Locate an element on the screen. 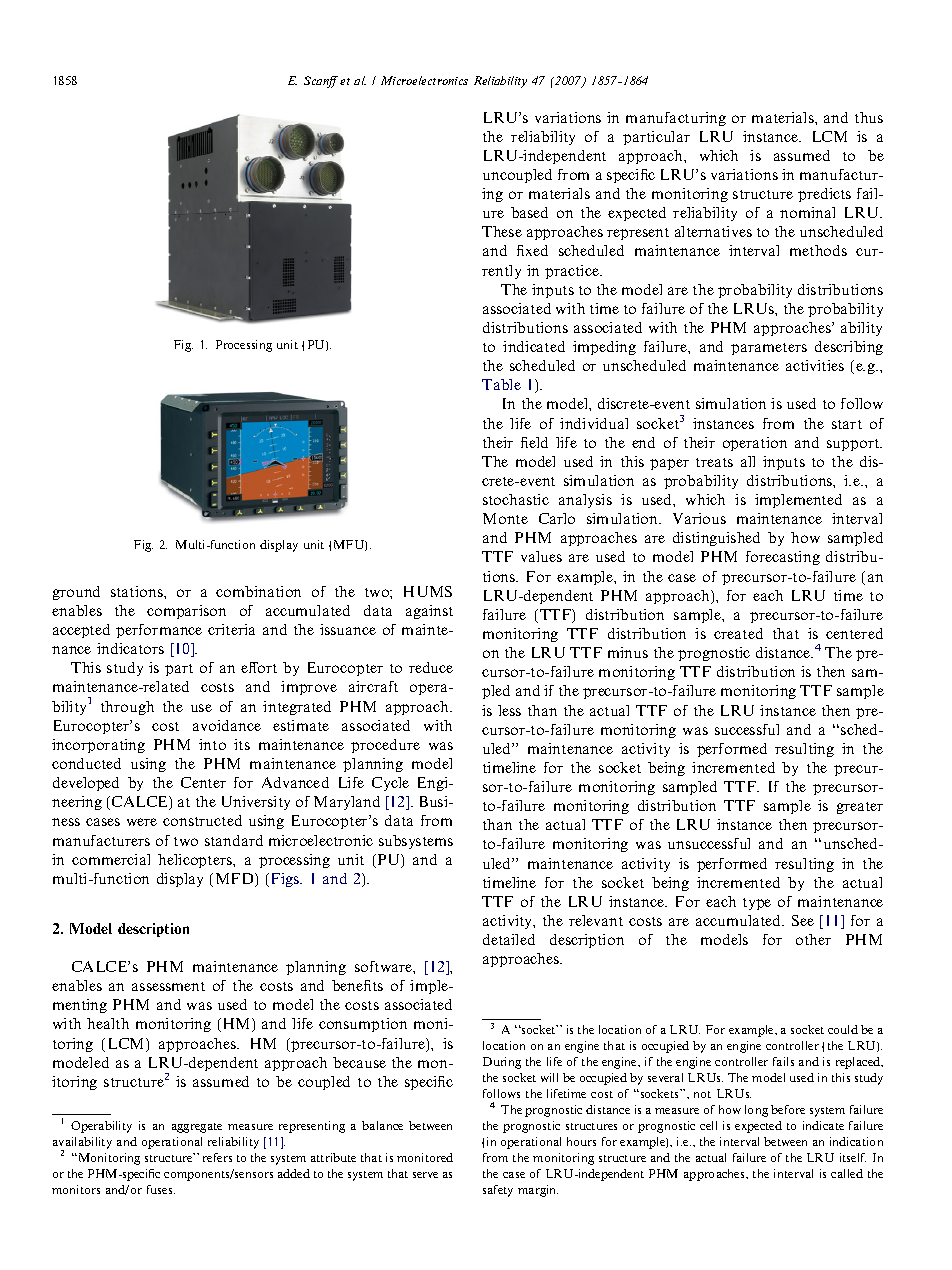 This screenshot has height=1270, width=952. These is located at coordinates (502, 231).
